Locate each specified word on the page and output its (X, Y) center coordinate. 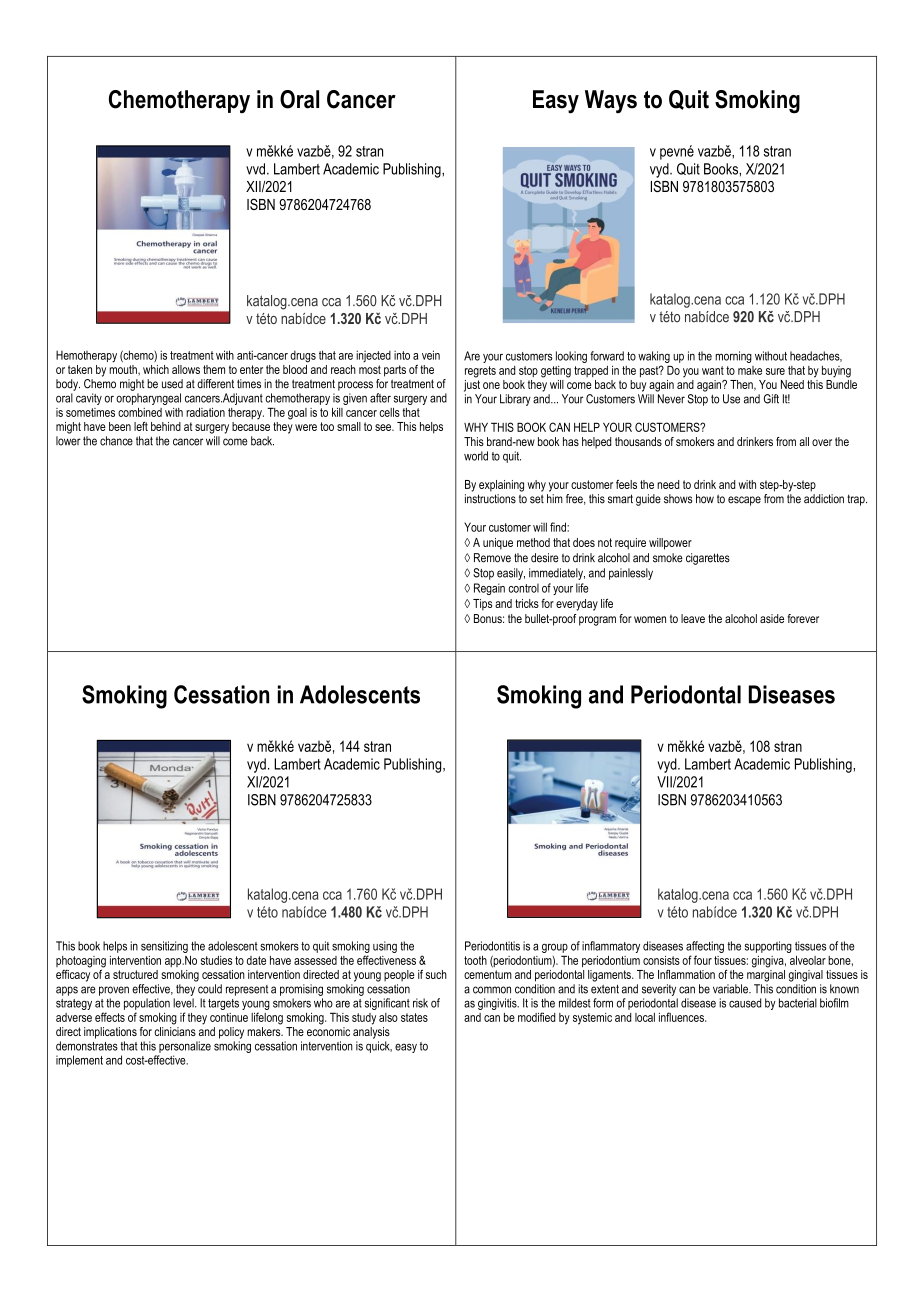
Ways (611, 102)
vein (431, 355)
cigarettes (708, 559)
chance (116, 441)
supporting (768, 947)
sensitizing (164, 947)
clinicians (175, 1031)
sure (775, 371)
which (156, 369)
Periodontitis (492, 946)
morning (733, 357)
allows (186, 369)
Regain (489, 589)
